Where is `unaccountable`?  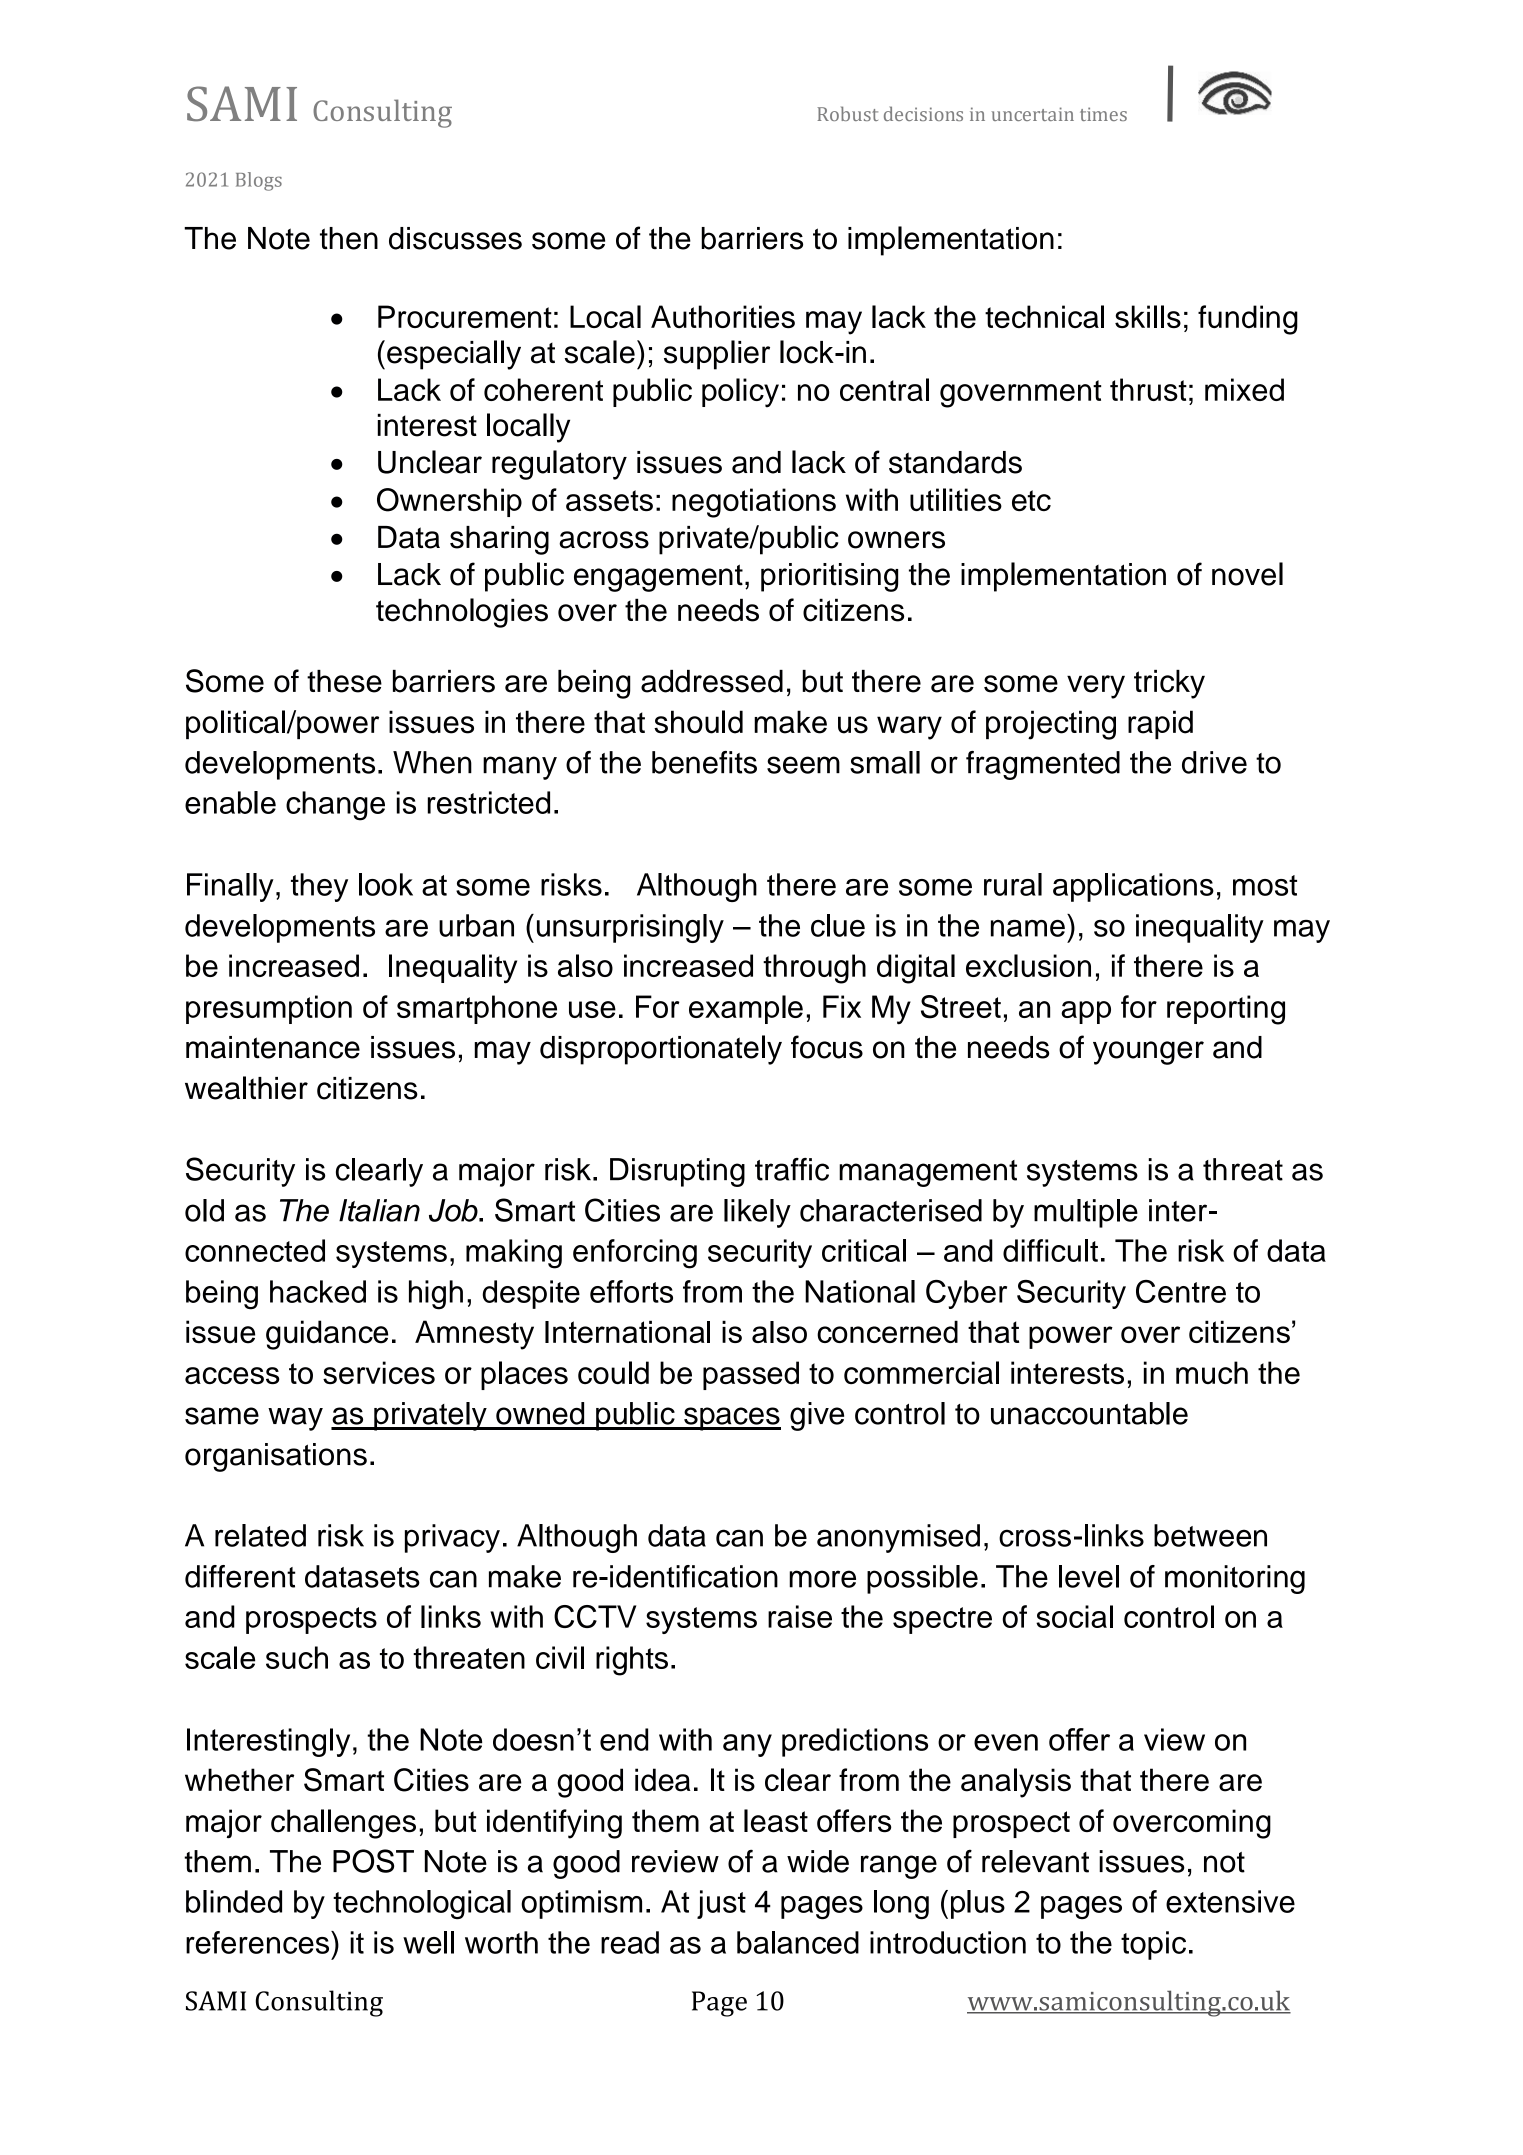
unaccountable is located at coordinates (1089, 1413).
